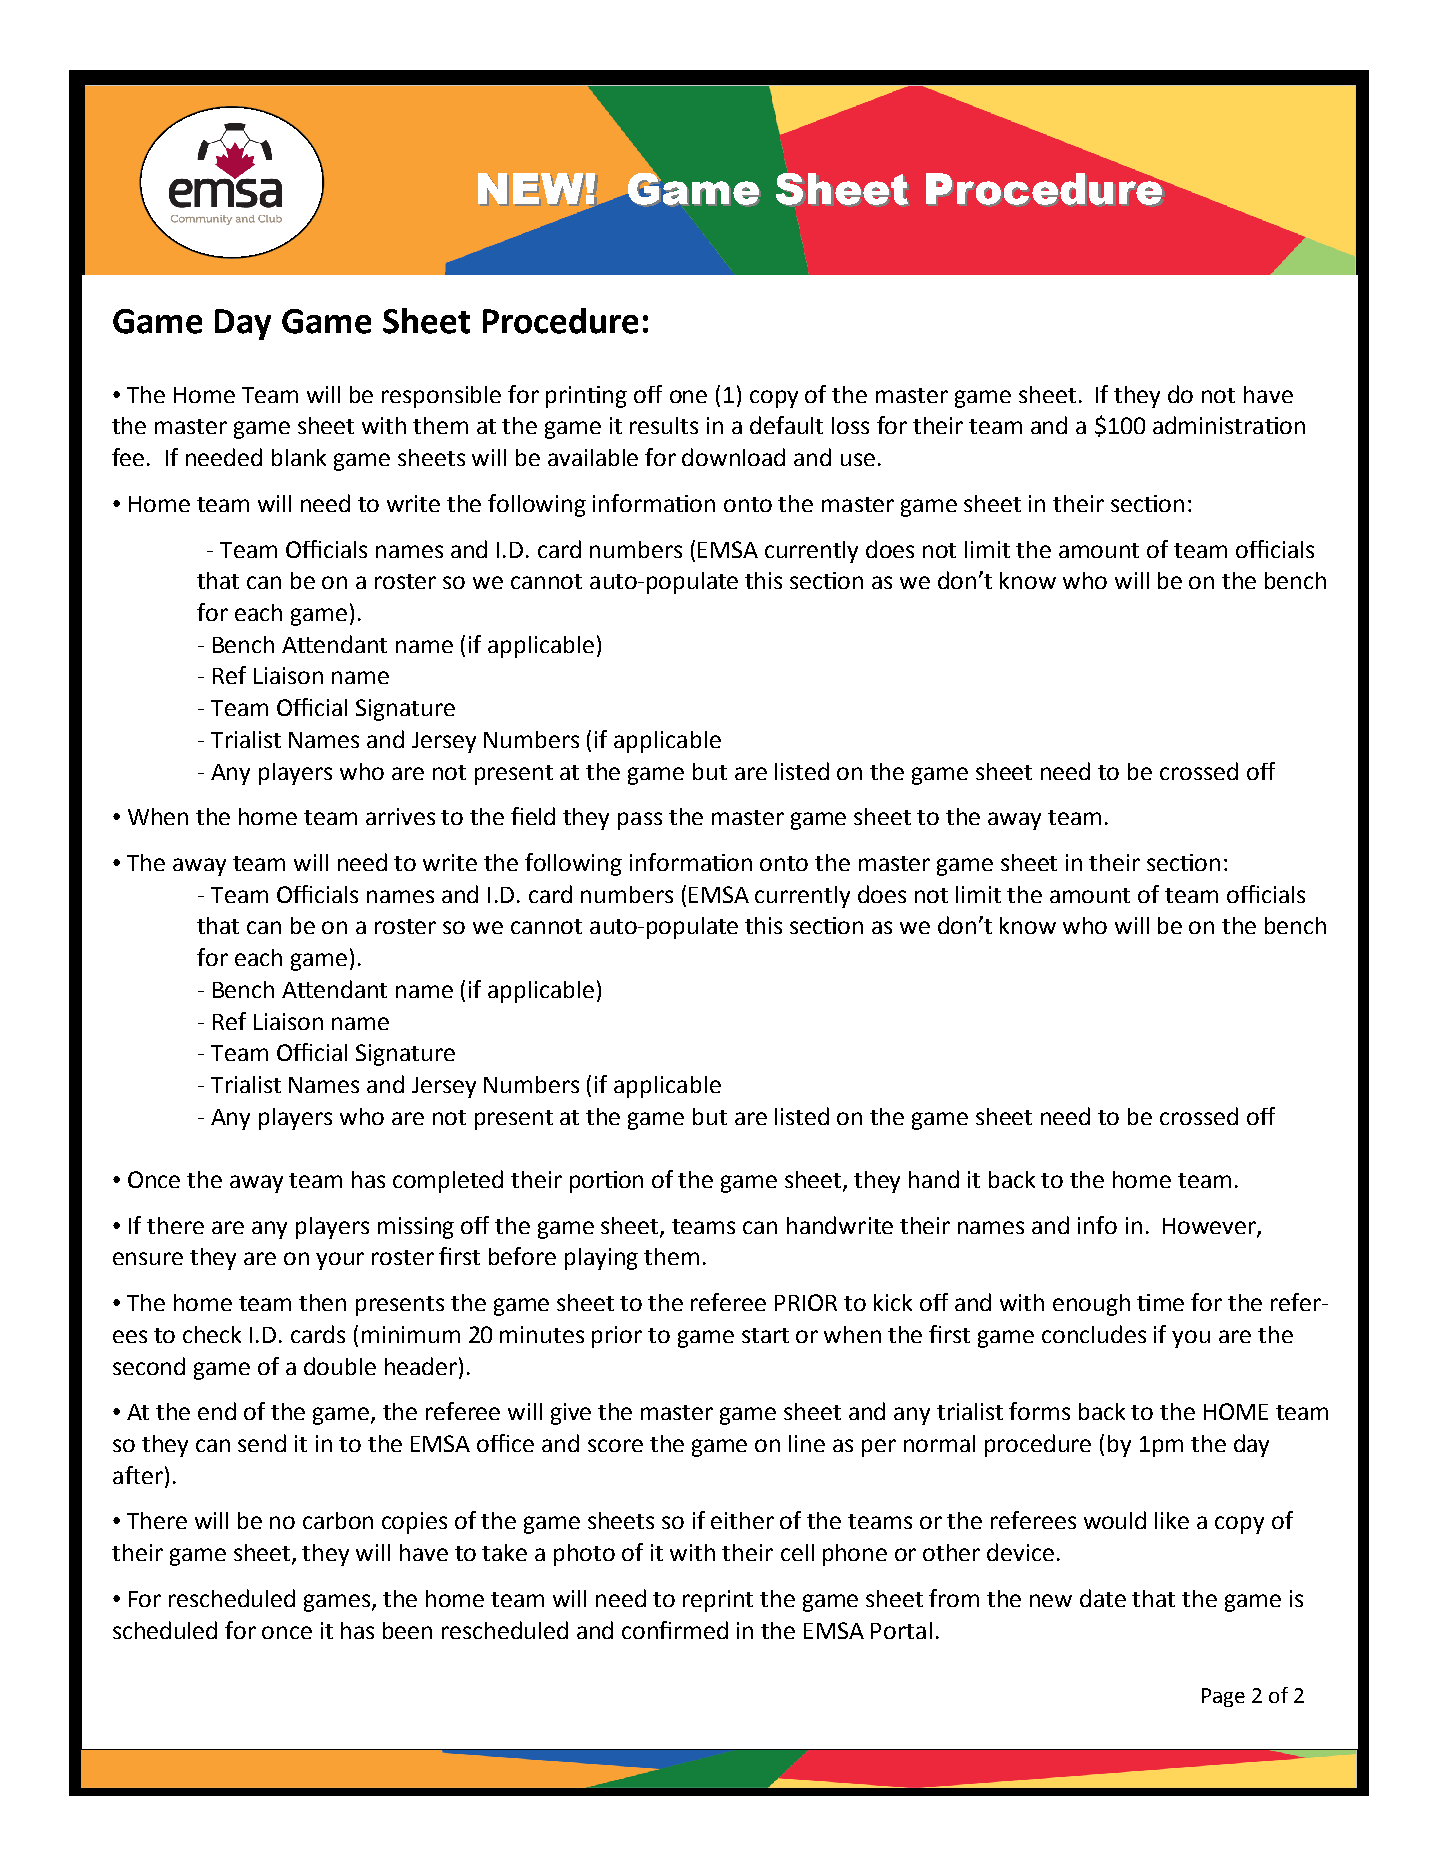 The width and height of the screenshot is (1444, 1868). What do you see at coordinates (664, 425) in the screenshot?
I see `results` at bounding box center [664, 425].
